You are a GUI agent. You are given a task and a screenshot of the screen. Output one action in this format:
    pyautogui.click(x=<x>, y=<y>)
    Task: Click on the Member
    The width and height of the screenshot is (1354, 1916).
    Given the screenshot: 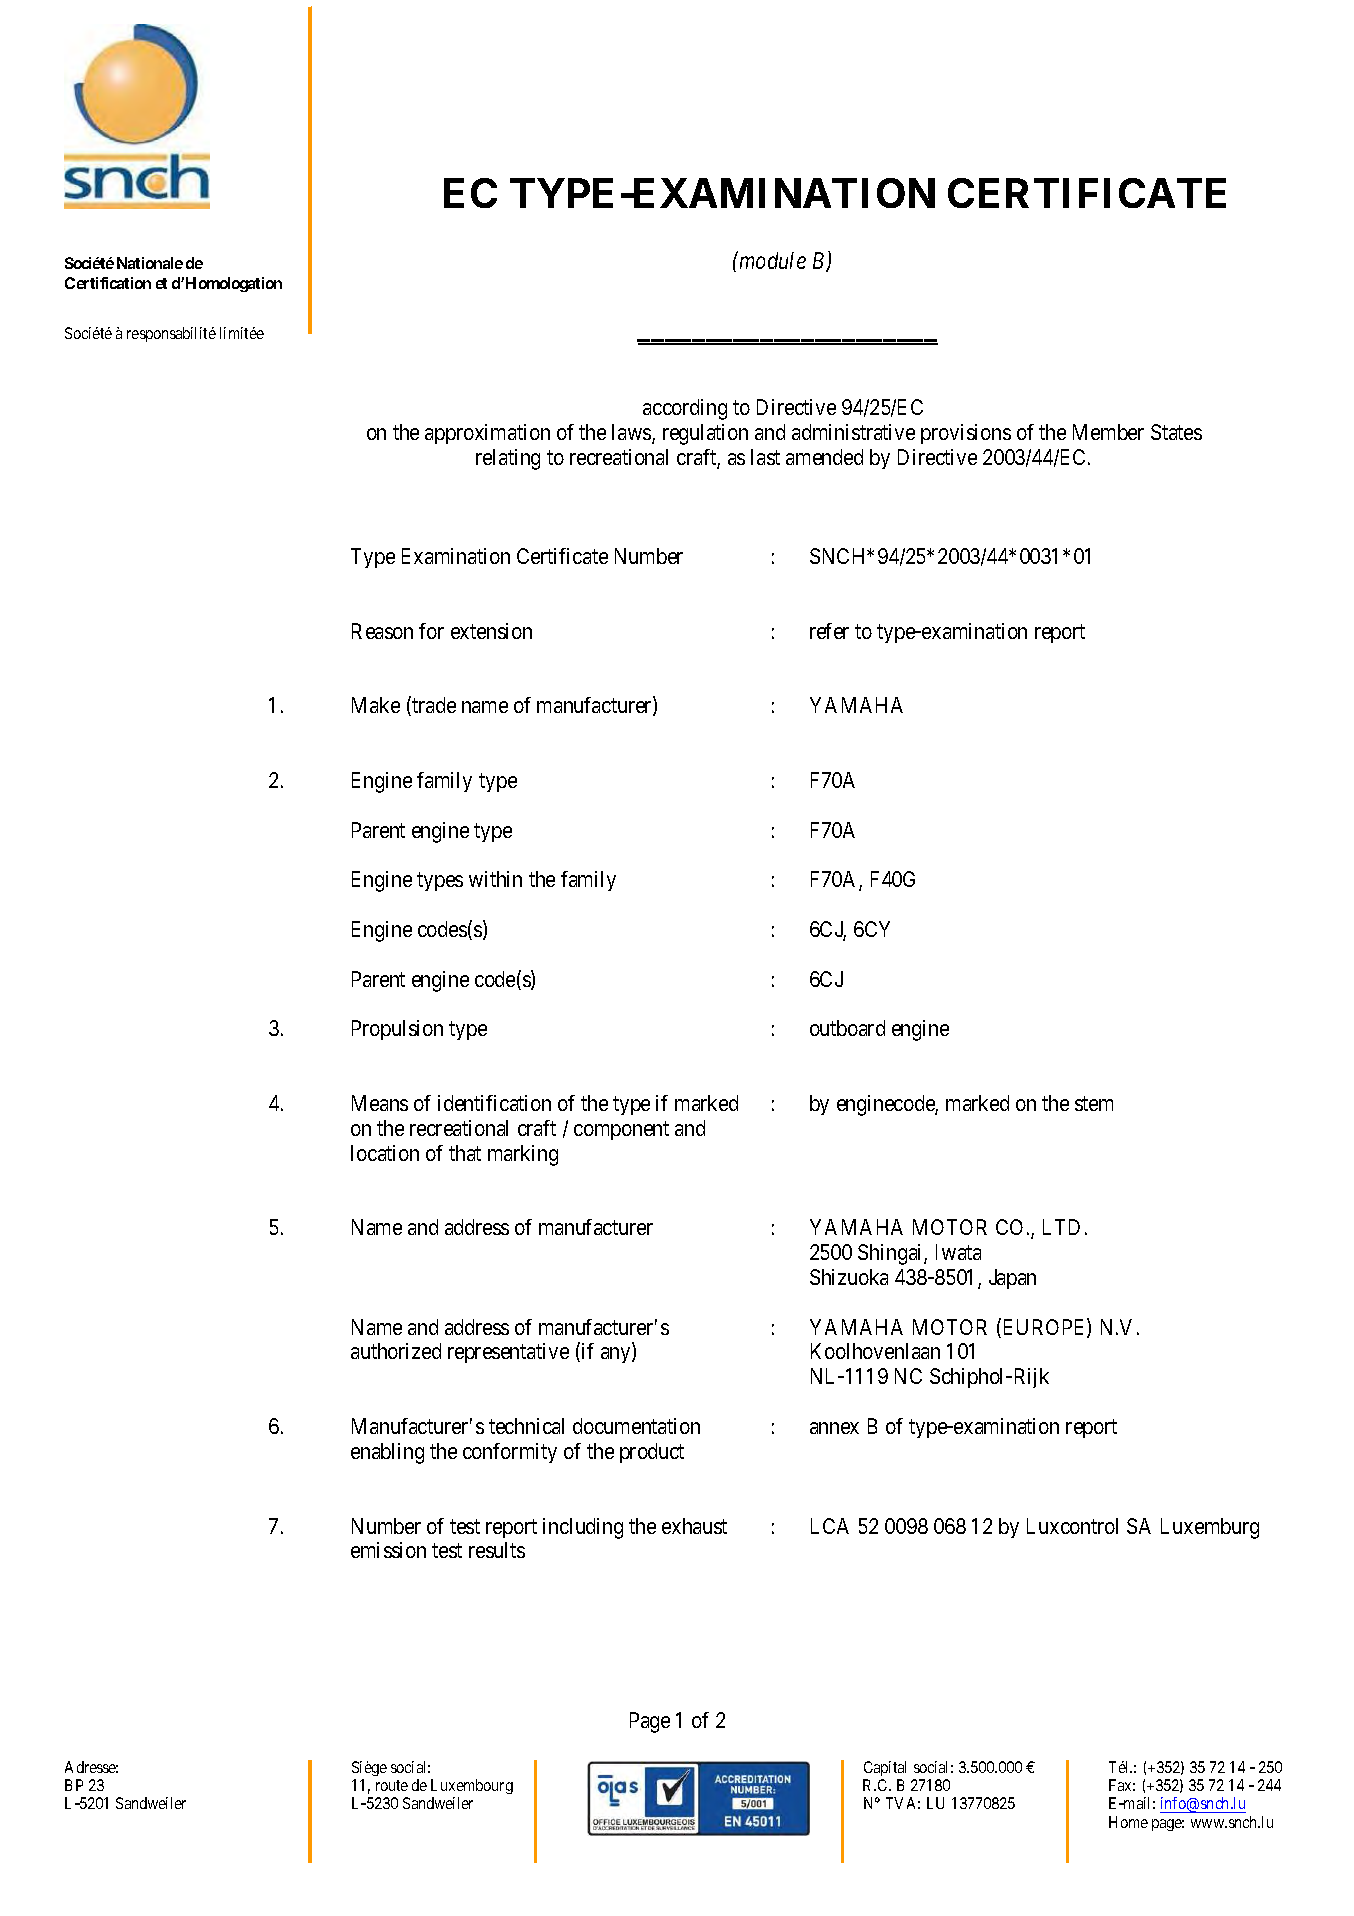 What is the action you would take?
    pyautogui.click(x=1108, y=432)
